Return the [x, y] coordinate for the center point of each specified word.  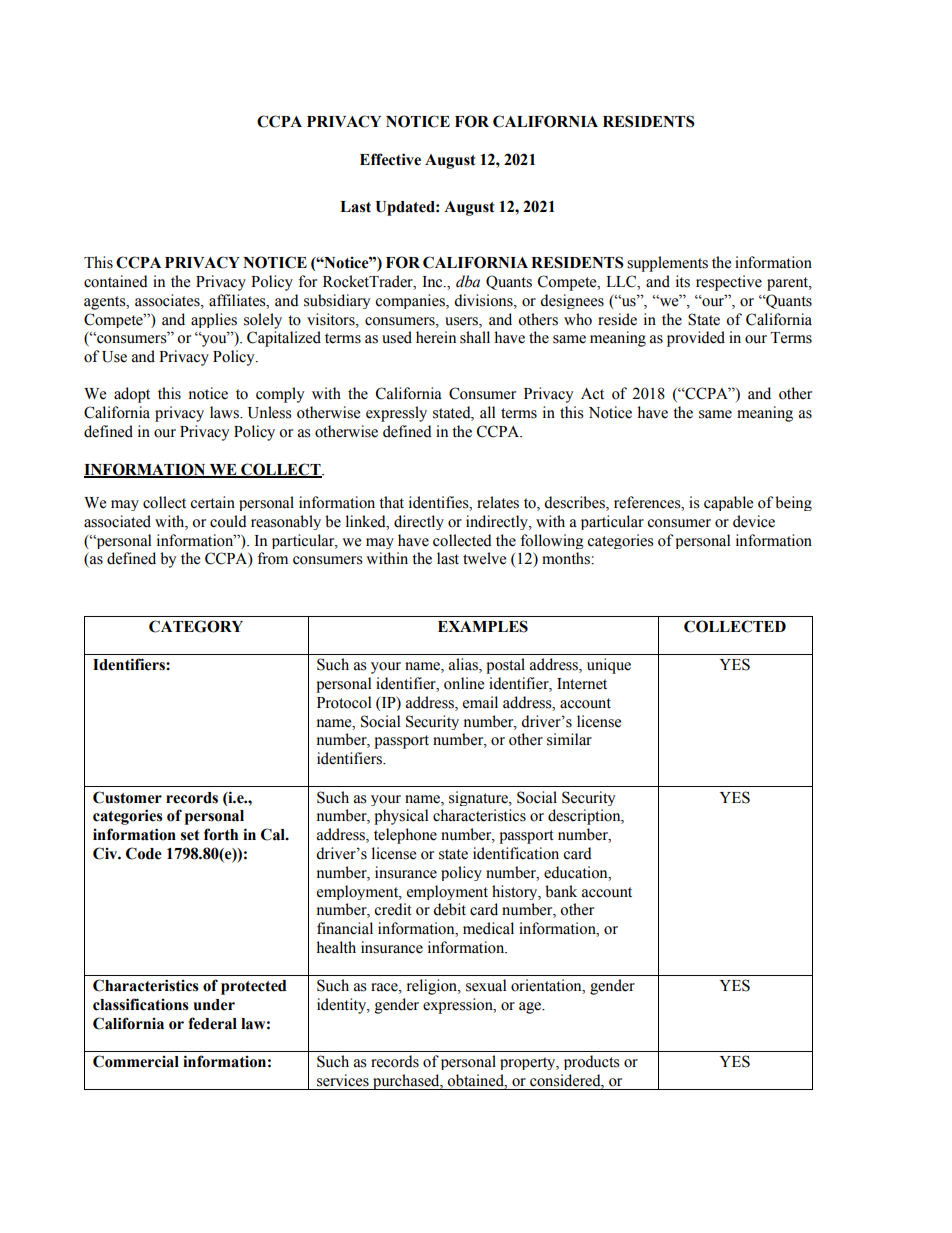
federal [212, 1023]
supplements [667, 264]
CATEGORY [196, 626]
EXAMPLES [483, 626]
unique [609, 666]
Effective [390, 159]
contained [116, 281]
